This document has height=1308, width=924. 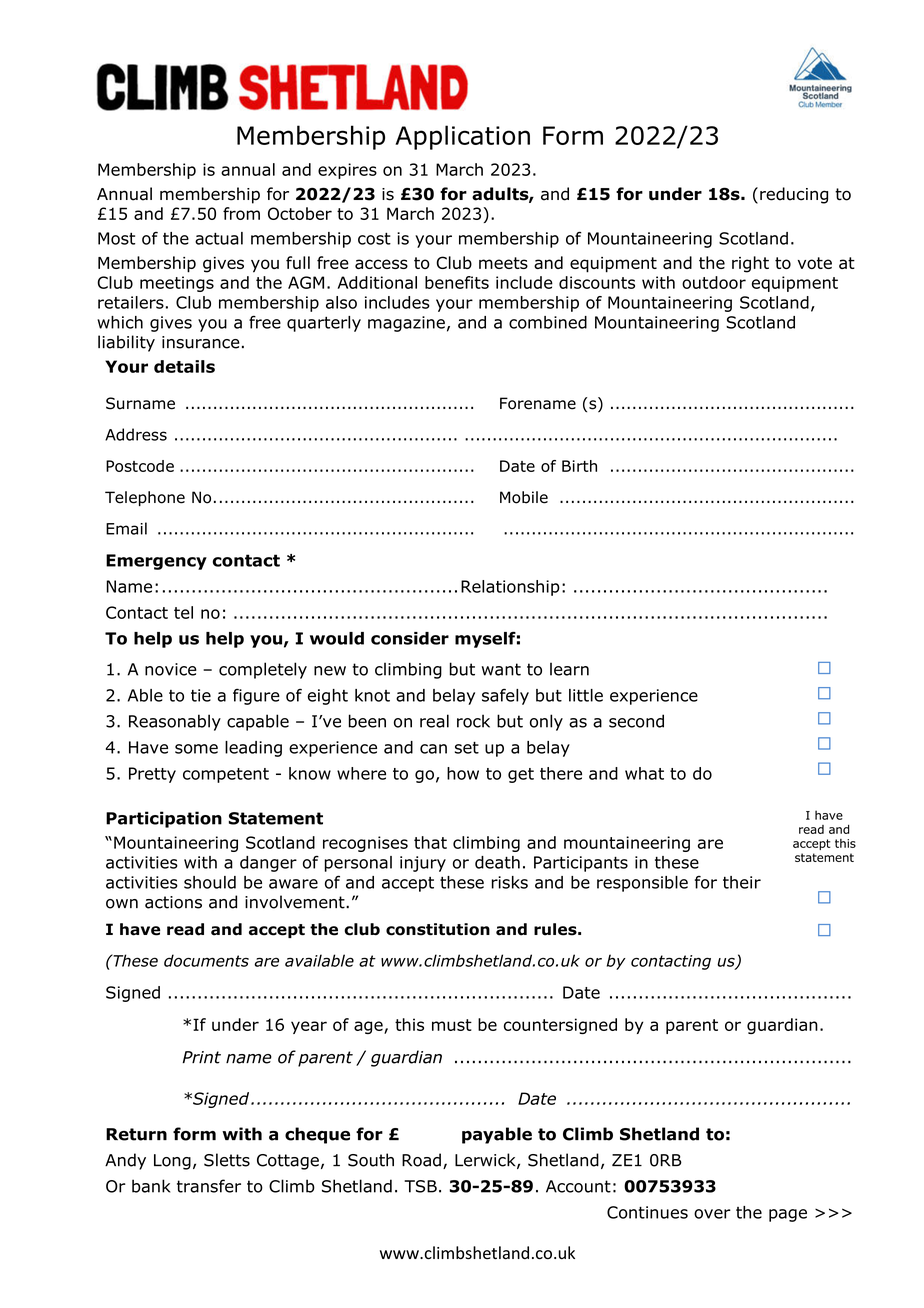 I want to click on transfer, so click(x=209, y=1186).
